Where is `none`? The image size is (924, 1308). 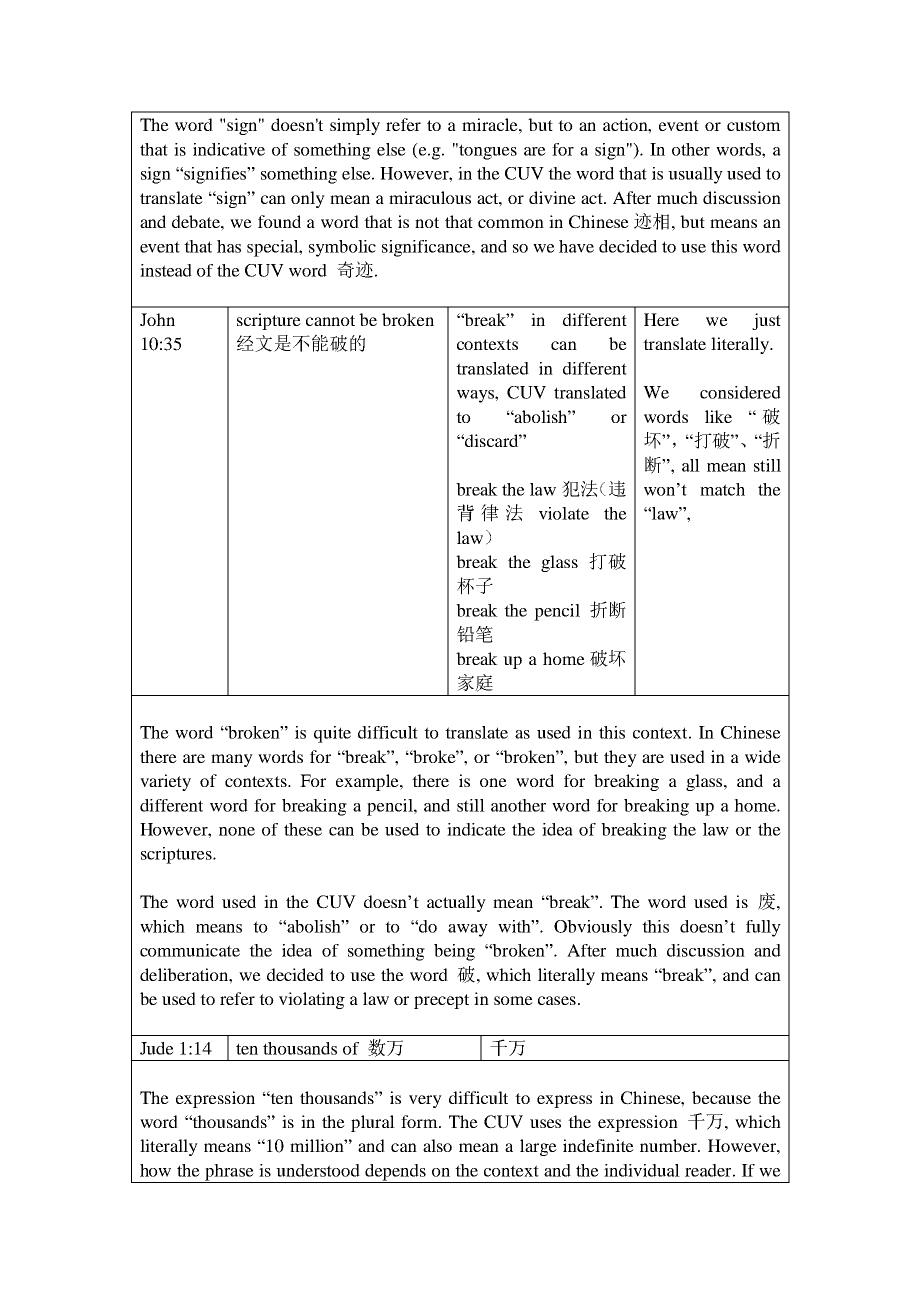
none is located at coordinates (237, 831).
